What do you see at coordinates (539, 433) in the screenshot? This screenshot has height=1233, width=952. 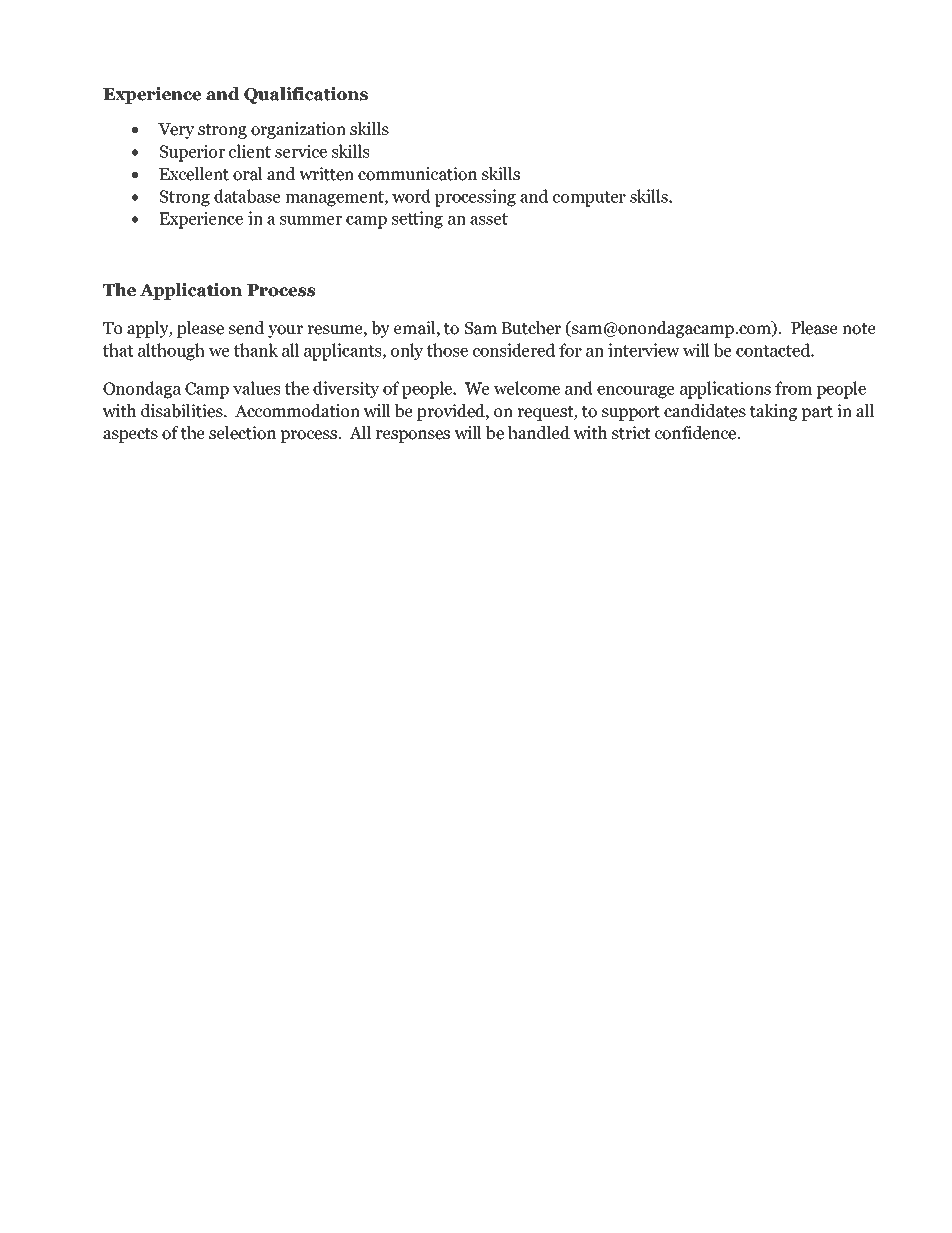 I see `handled` at bounding box center [539, 433].
